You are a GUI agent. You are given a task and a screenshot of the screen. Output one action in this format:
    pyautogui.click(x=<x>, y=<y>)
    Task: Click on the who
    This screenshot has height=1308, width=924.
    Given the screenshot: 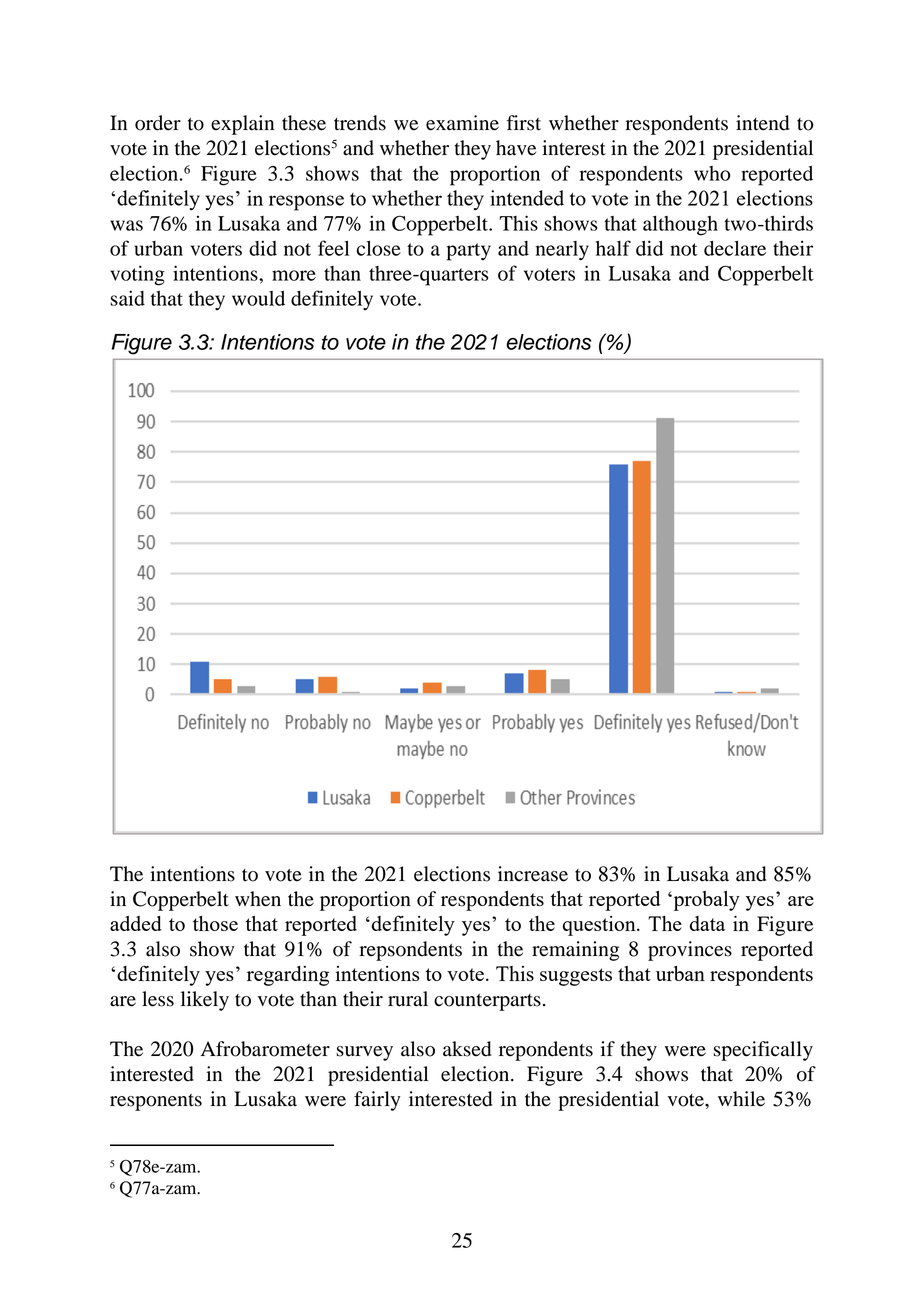 What is the action you would take?
    pyautogui.click(x=712, y=173)
